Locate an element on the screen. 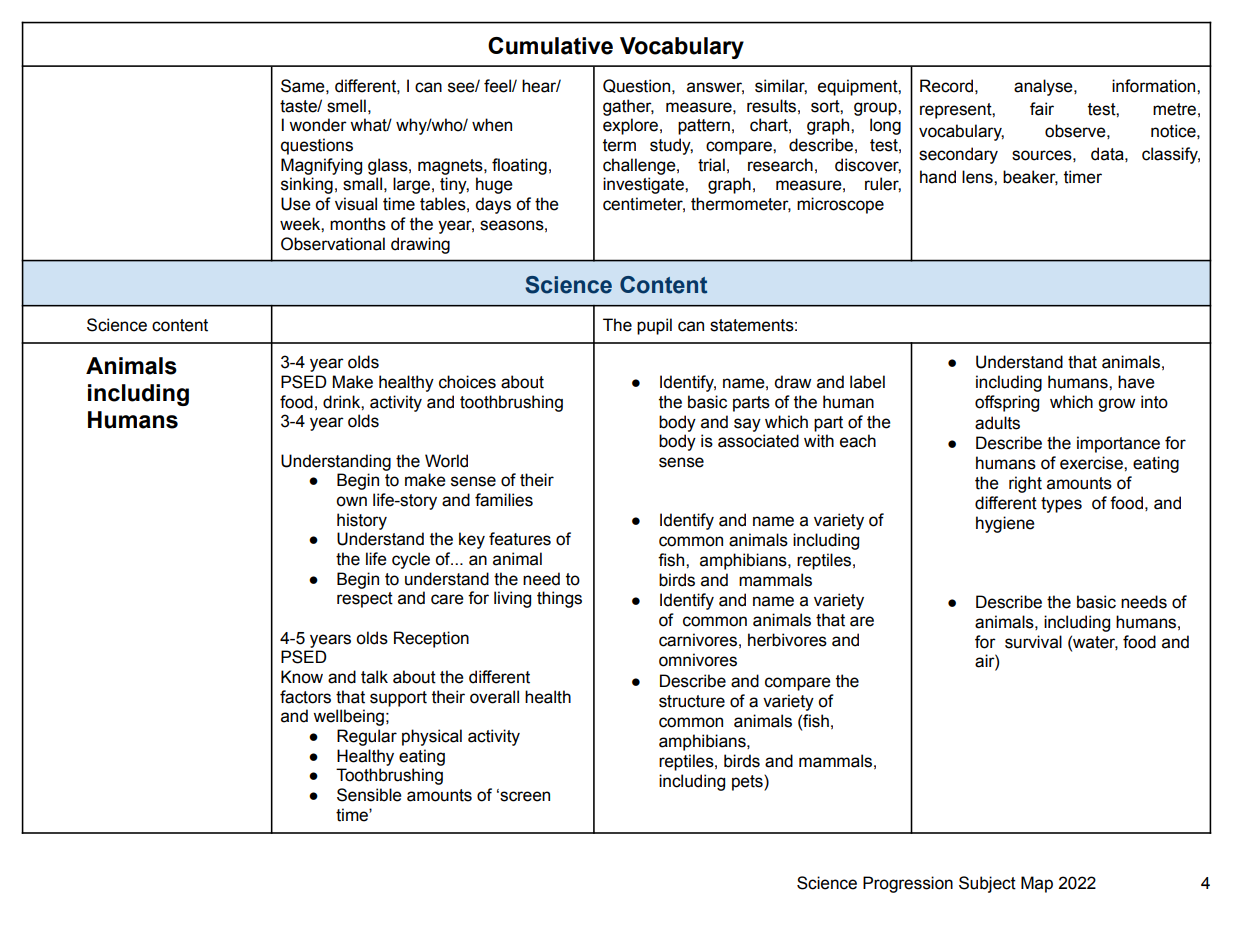 Image resolution: width=1233 pixels, height=952 pixels. World is located at coordinates (446, 461).
